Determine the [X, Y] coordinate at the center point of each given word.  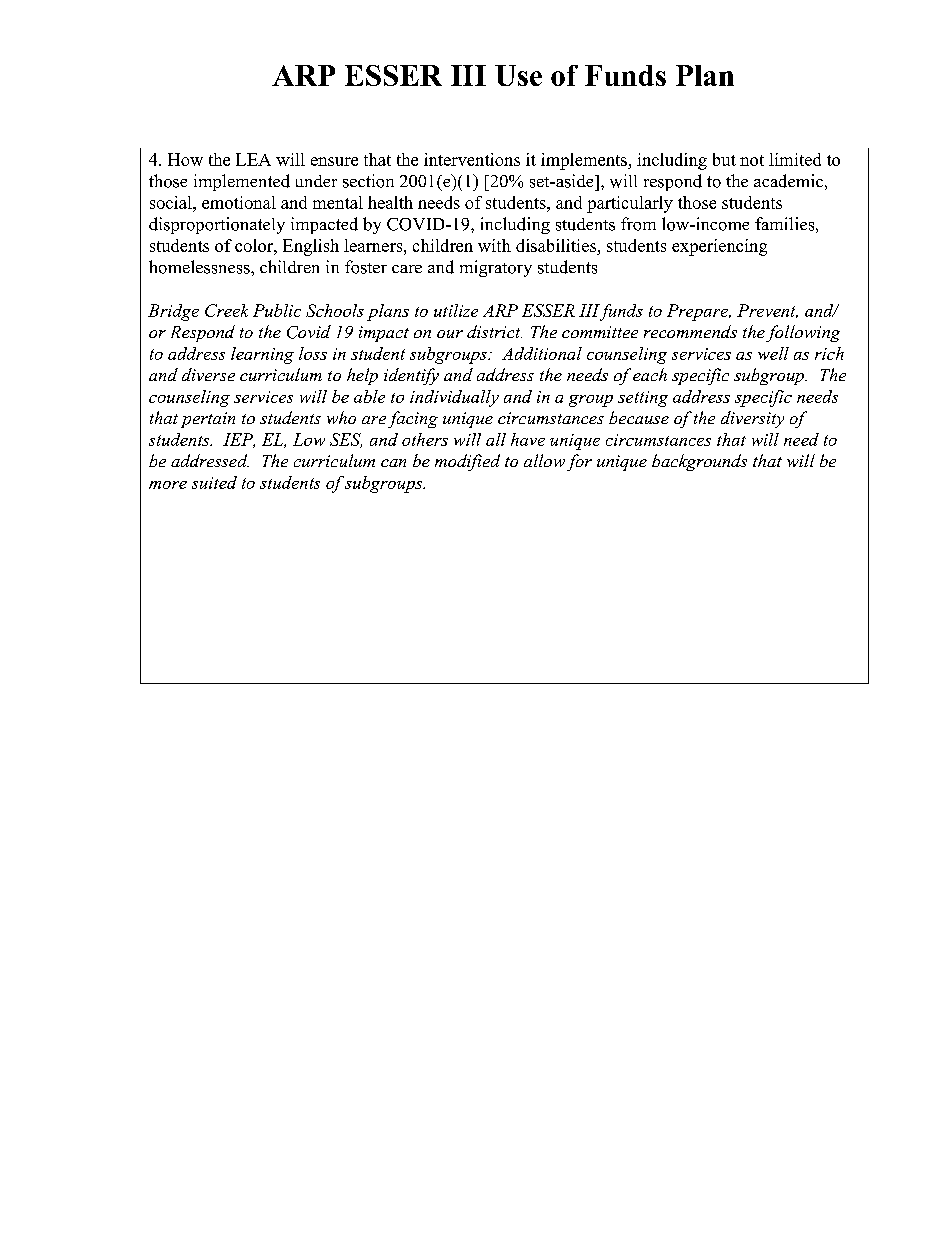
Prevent [767, 311]
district [494, 331]
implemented [242, 182]
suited [214, 482]
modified [467, 462]
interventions [472, 159]
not [752, 160]
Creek [226, 310]
